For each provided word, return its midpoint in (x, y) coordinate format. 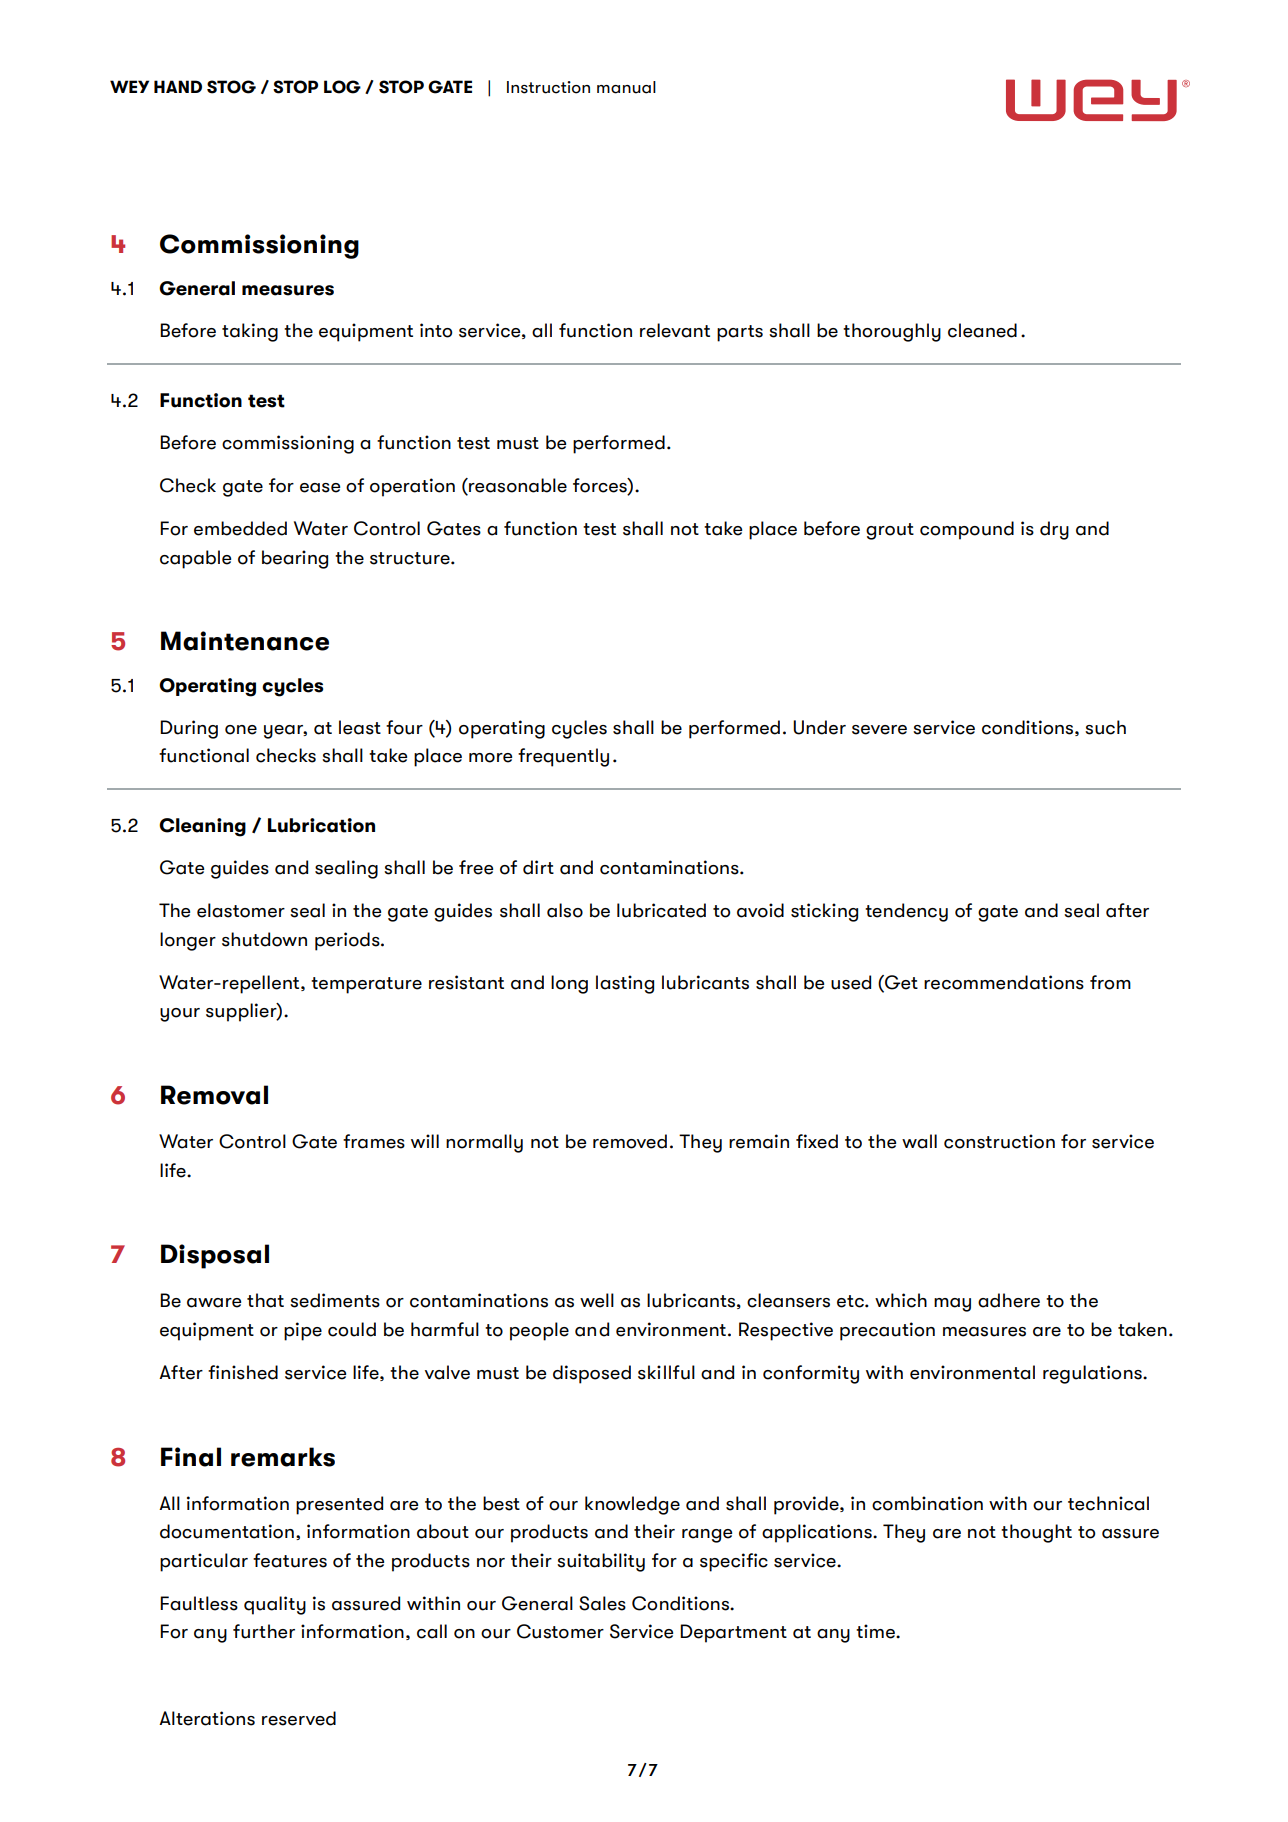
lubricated (661, 910)
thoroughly (892, 332)
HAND (178, 86)
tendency (906, 912)
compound (967, 530)
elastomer (241, 910)
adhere (1009, 1300)
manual (626, 87)
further (264, 1631)
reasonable (517, 486)
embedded (240, 528)
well (597, 1300)
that (265, 1300)
